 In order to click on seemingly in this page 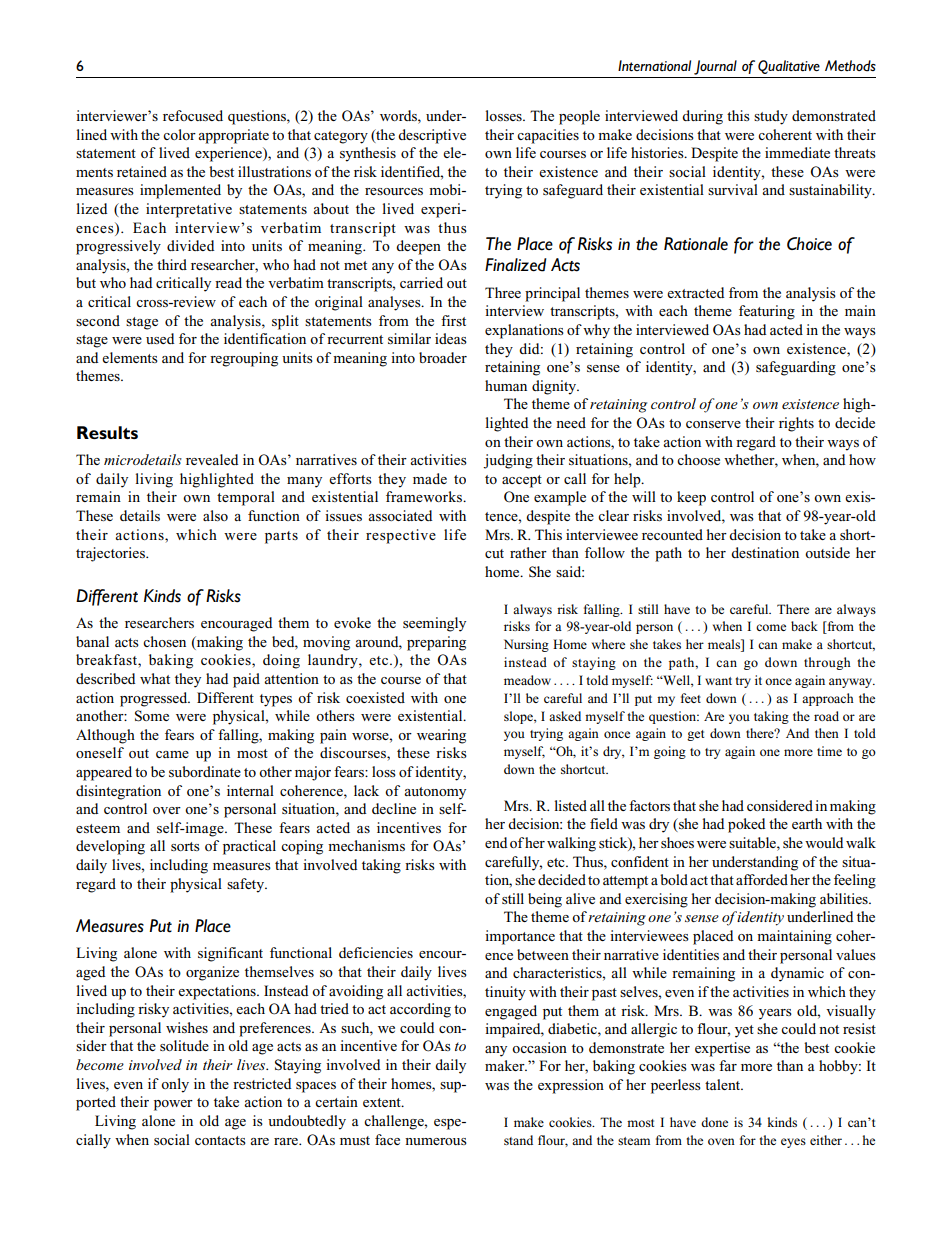, I will do `click(434, 624)`.
